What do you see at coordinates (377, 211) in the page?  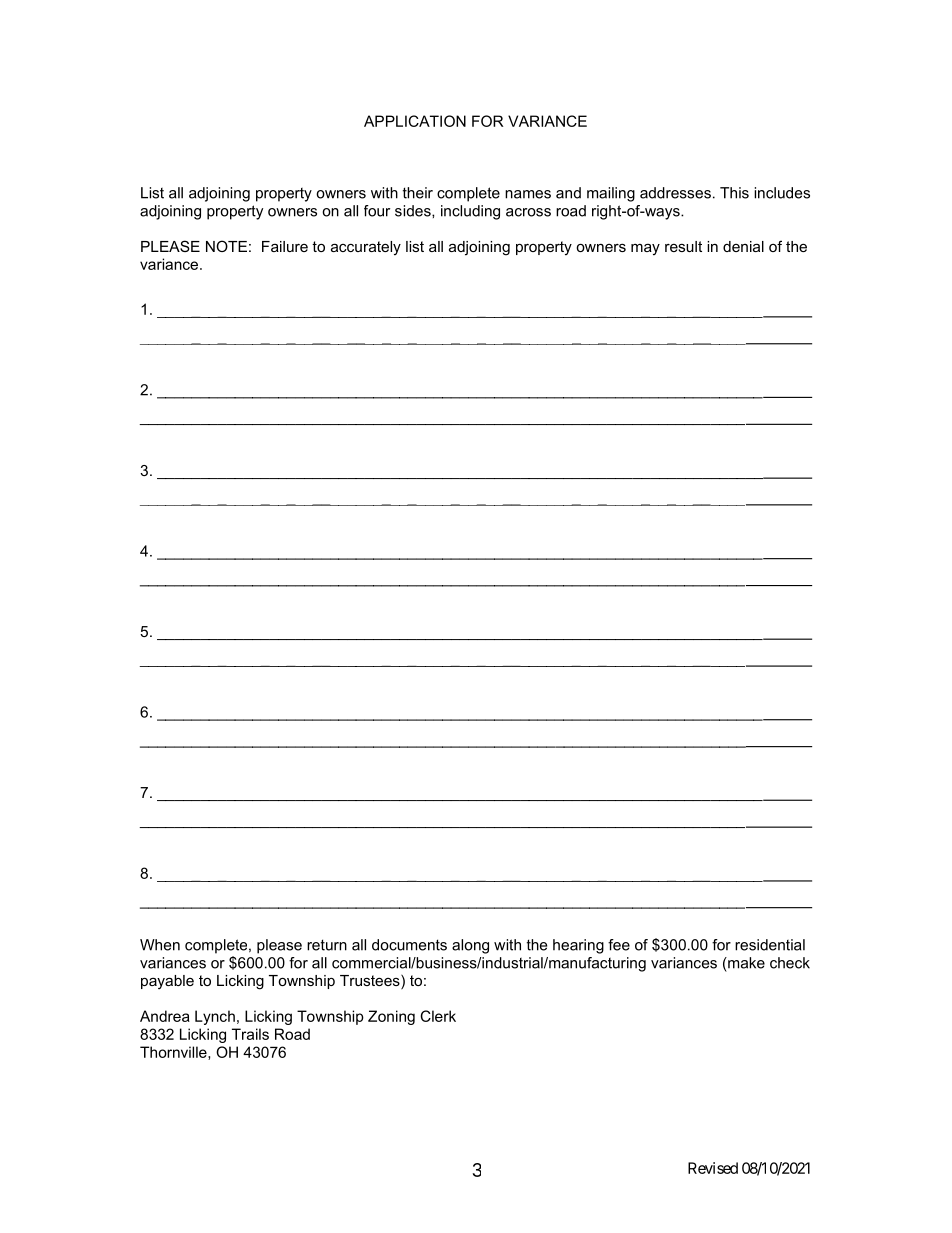 I see `four` at bounding box center [377, 211].
